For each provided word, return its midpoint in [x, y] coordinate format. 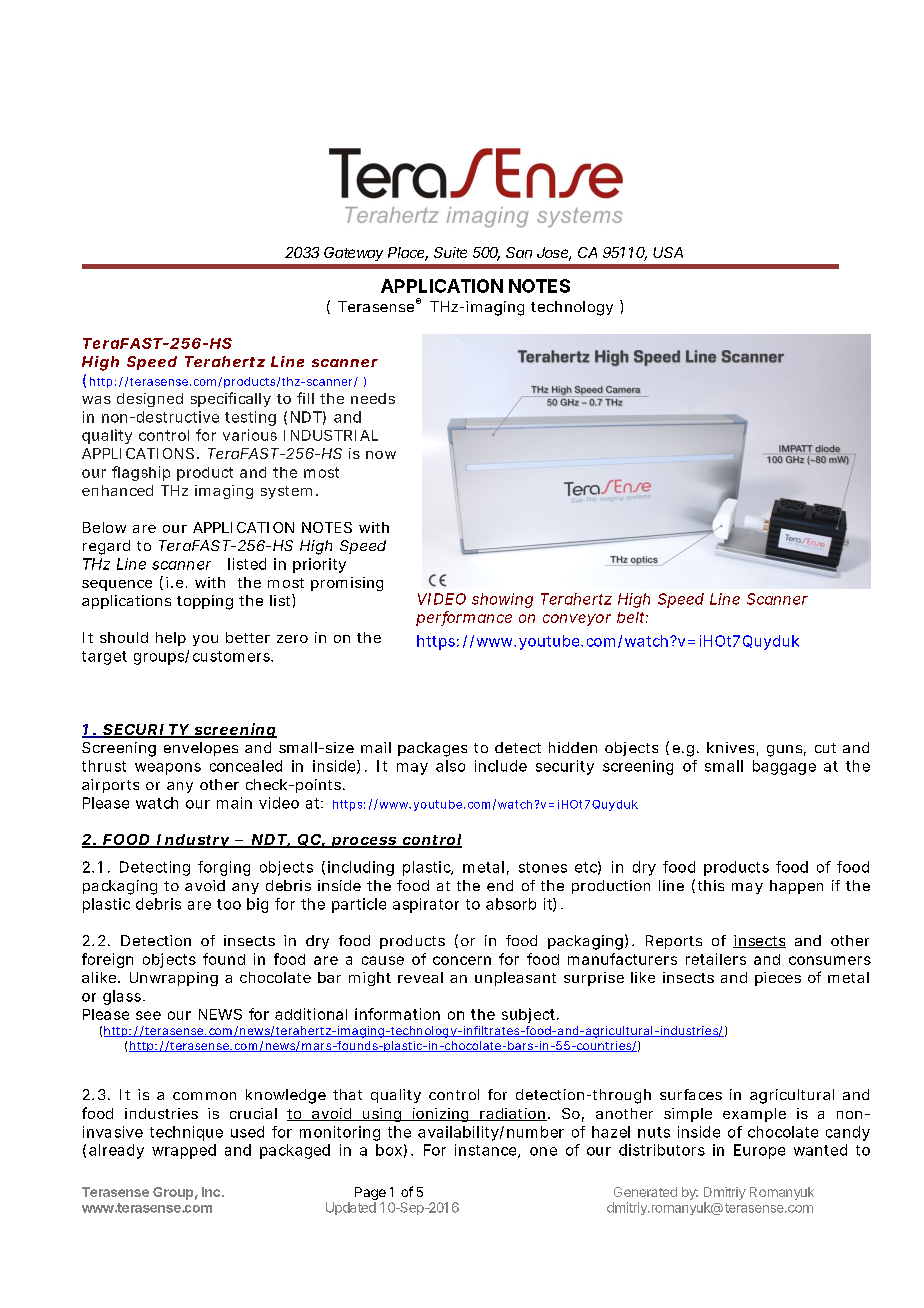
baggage [784, 767]
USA [668, 252]
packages [432, 749]
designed [150, 400]
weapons [168, 769]
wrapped [184, 1151]
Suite [450, 252]
